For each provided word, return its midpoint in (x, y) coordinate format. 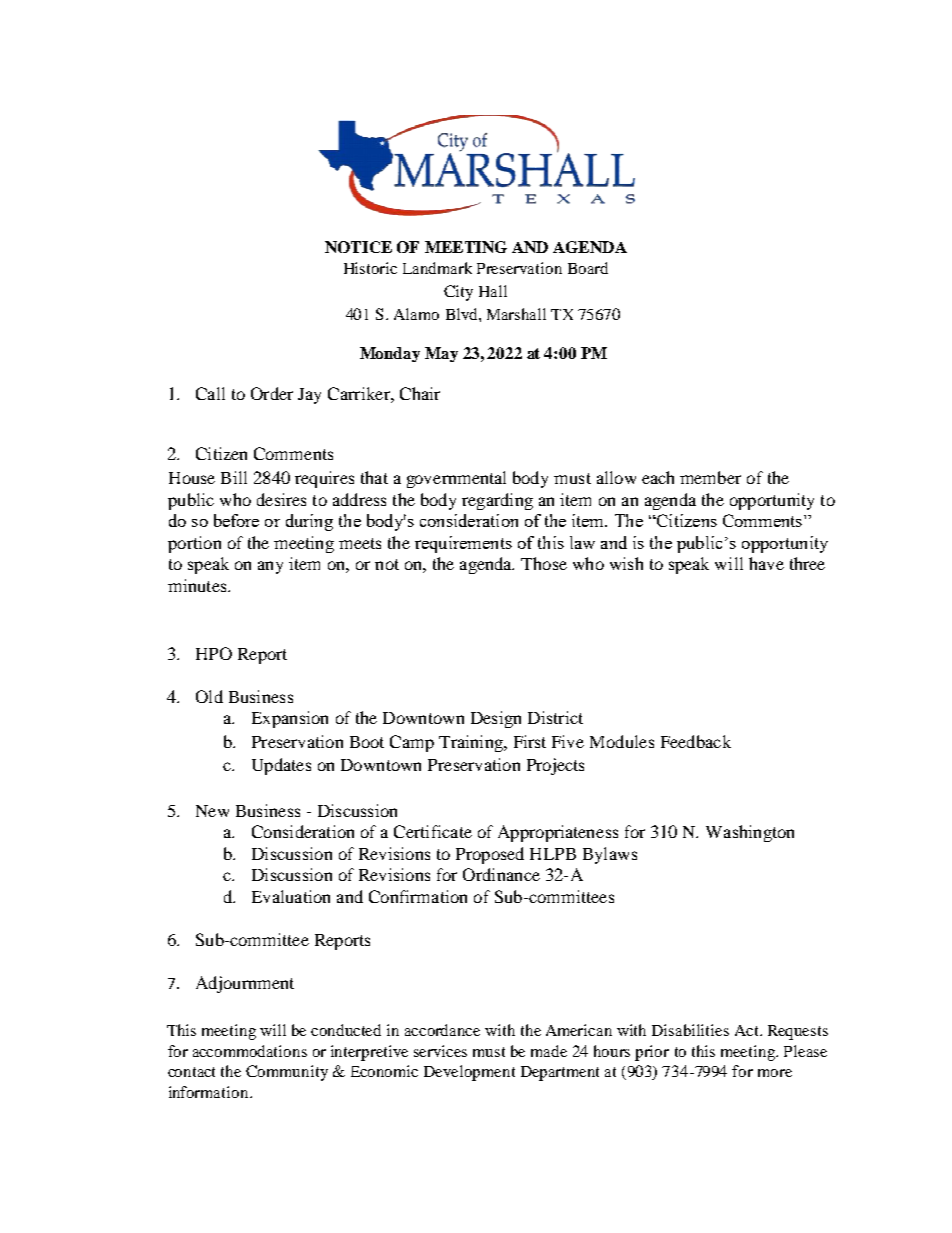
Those (544, 563)
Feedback (696, 741)
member (710, 477)
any (270, 567)
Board (588, 268)
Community (287, 1073)
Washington (750, 833)
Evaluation (291, 896)
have (766, 563)
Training (472, 743)
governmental (456, 479)
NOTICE (358, 247)
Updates (281, 766)
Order (272, 393)
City (458, 293)
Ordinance (501, 874)
